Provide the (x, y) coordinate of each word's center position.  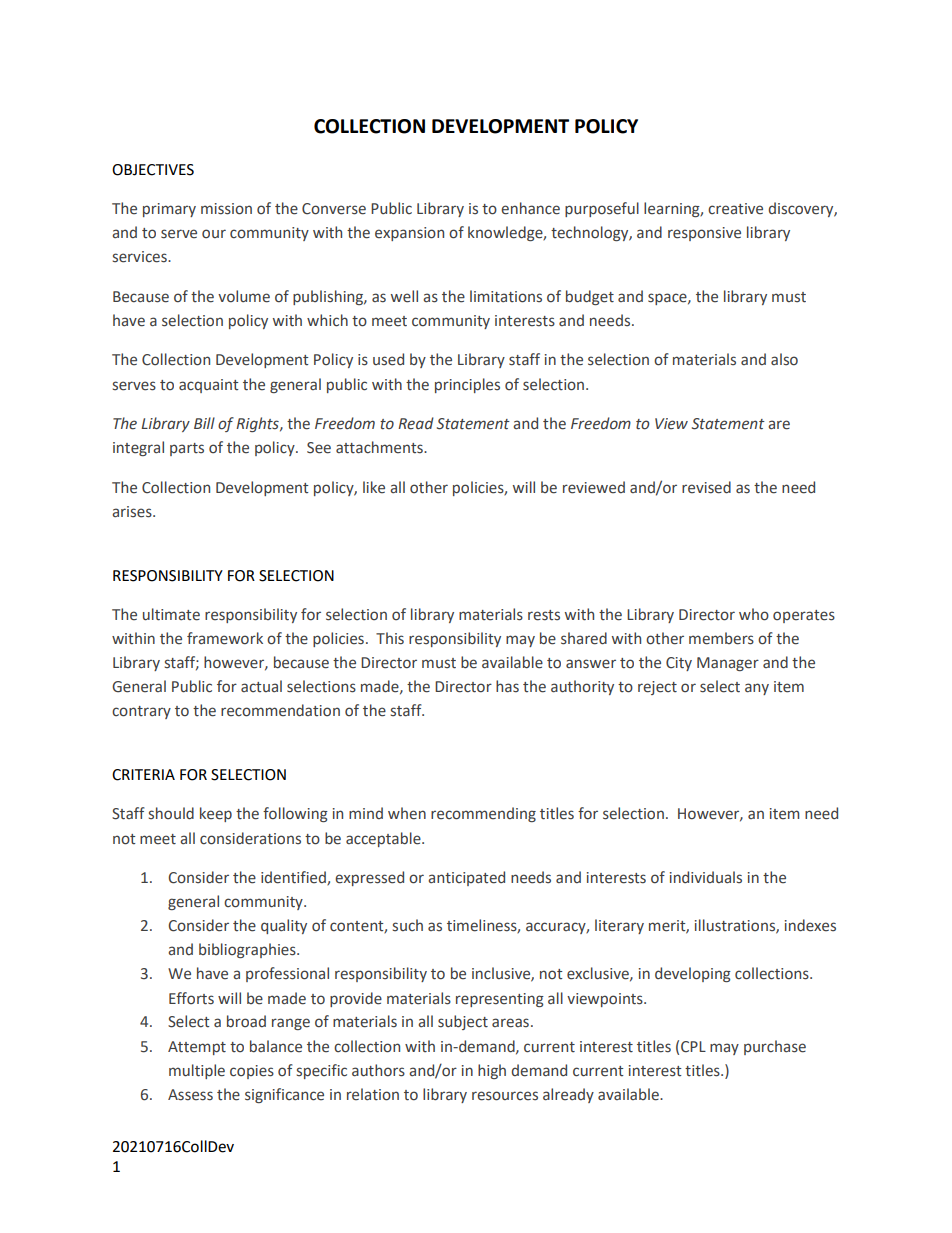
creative (735, 209)
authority (582, 687)
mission (226, 209)
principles (467, 385)
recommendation (280, 710)
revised (706, 487)
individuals (706, 877)
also (784, 359)
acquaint (209, 386)
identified (294, 878)
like (374, 487)
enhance (530, 208)
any (757, 689)
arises (133, 512)
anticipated (466, 878)
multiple (197, 1071)
